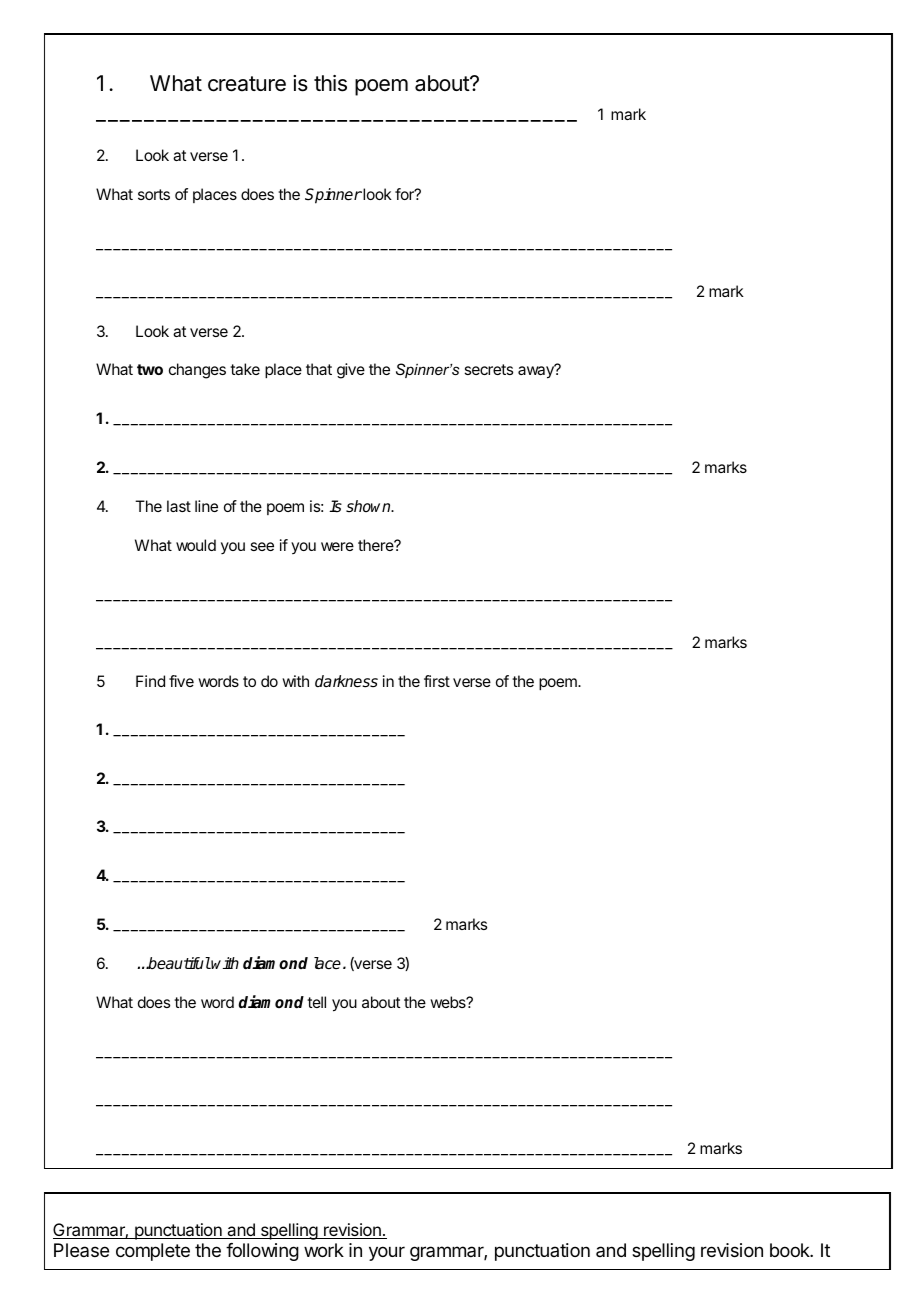 Image resolution: width=924 pixels, height=1307 pixels. I want to click on tell, so click(316, 1002).
